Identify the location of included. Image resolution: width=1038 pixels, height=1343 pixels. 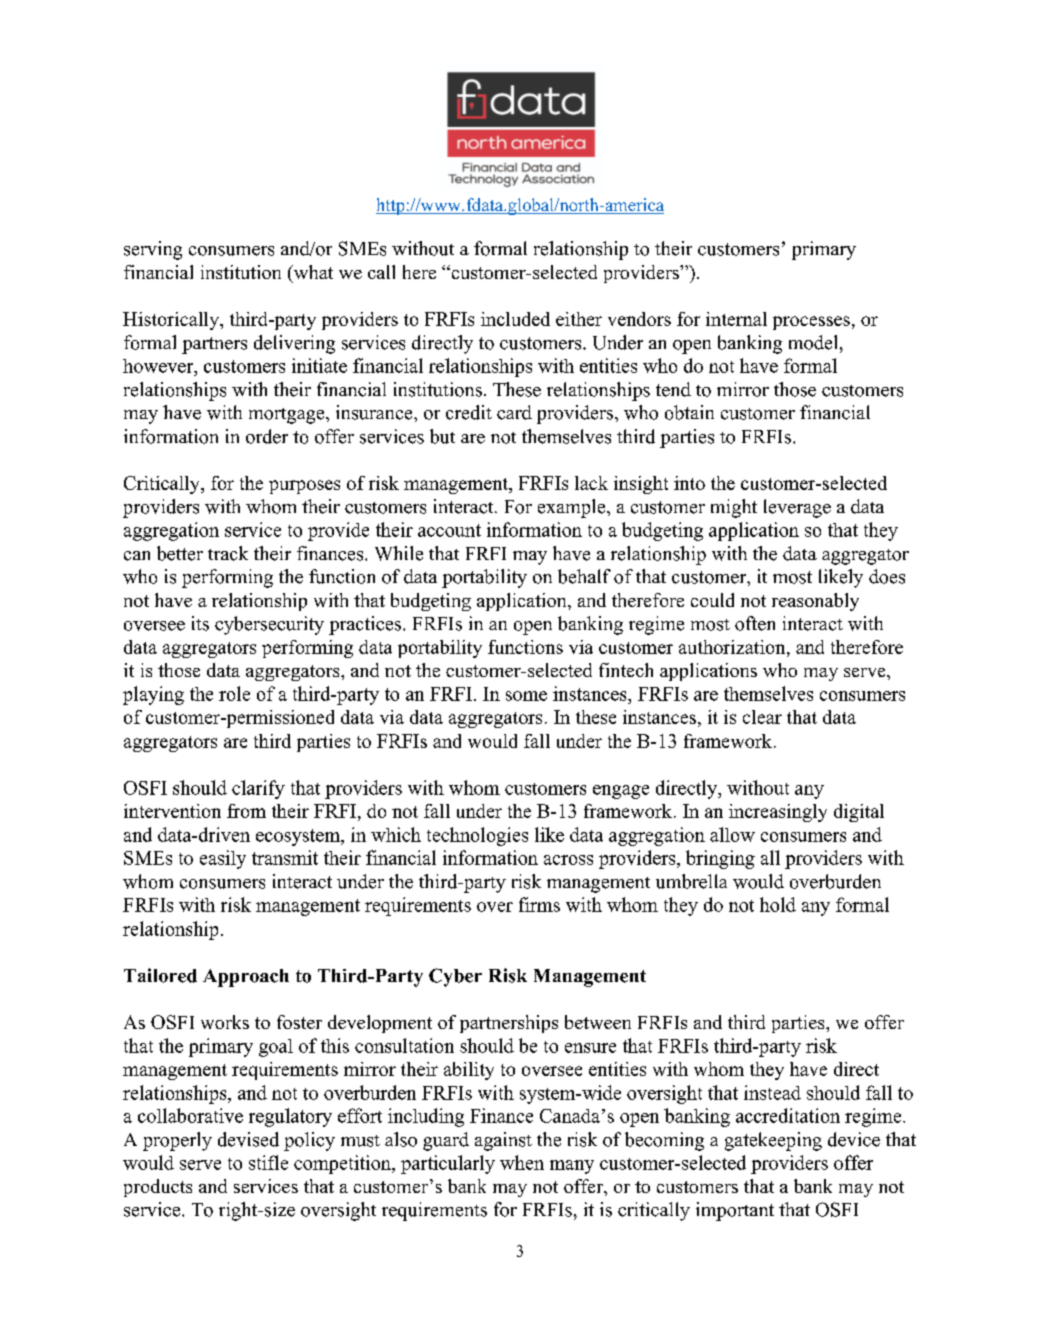
(515, 319).
